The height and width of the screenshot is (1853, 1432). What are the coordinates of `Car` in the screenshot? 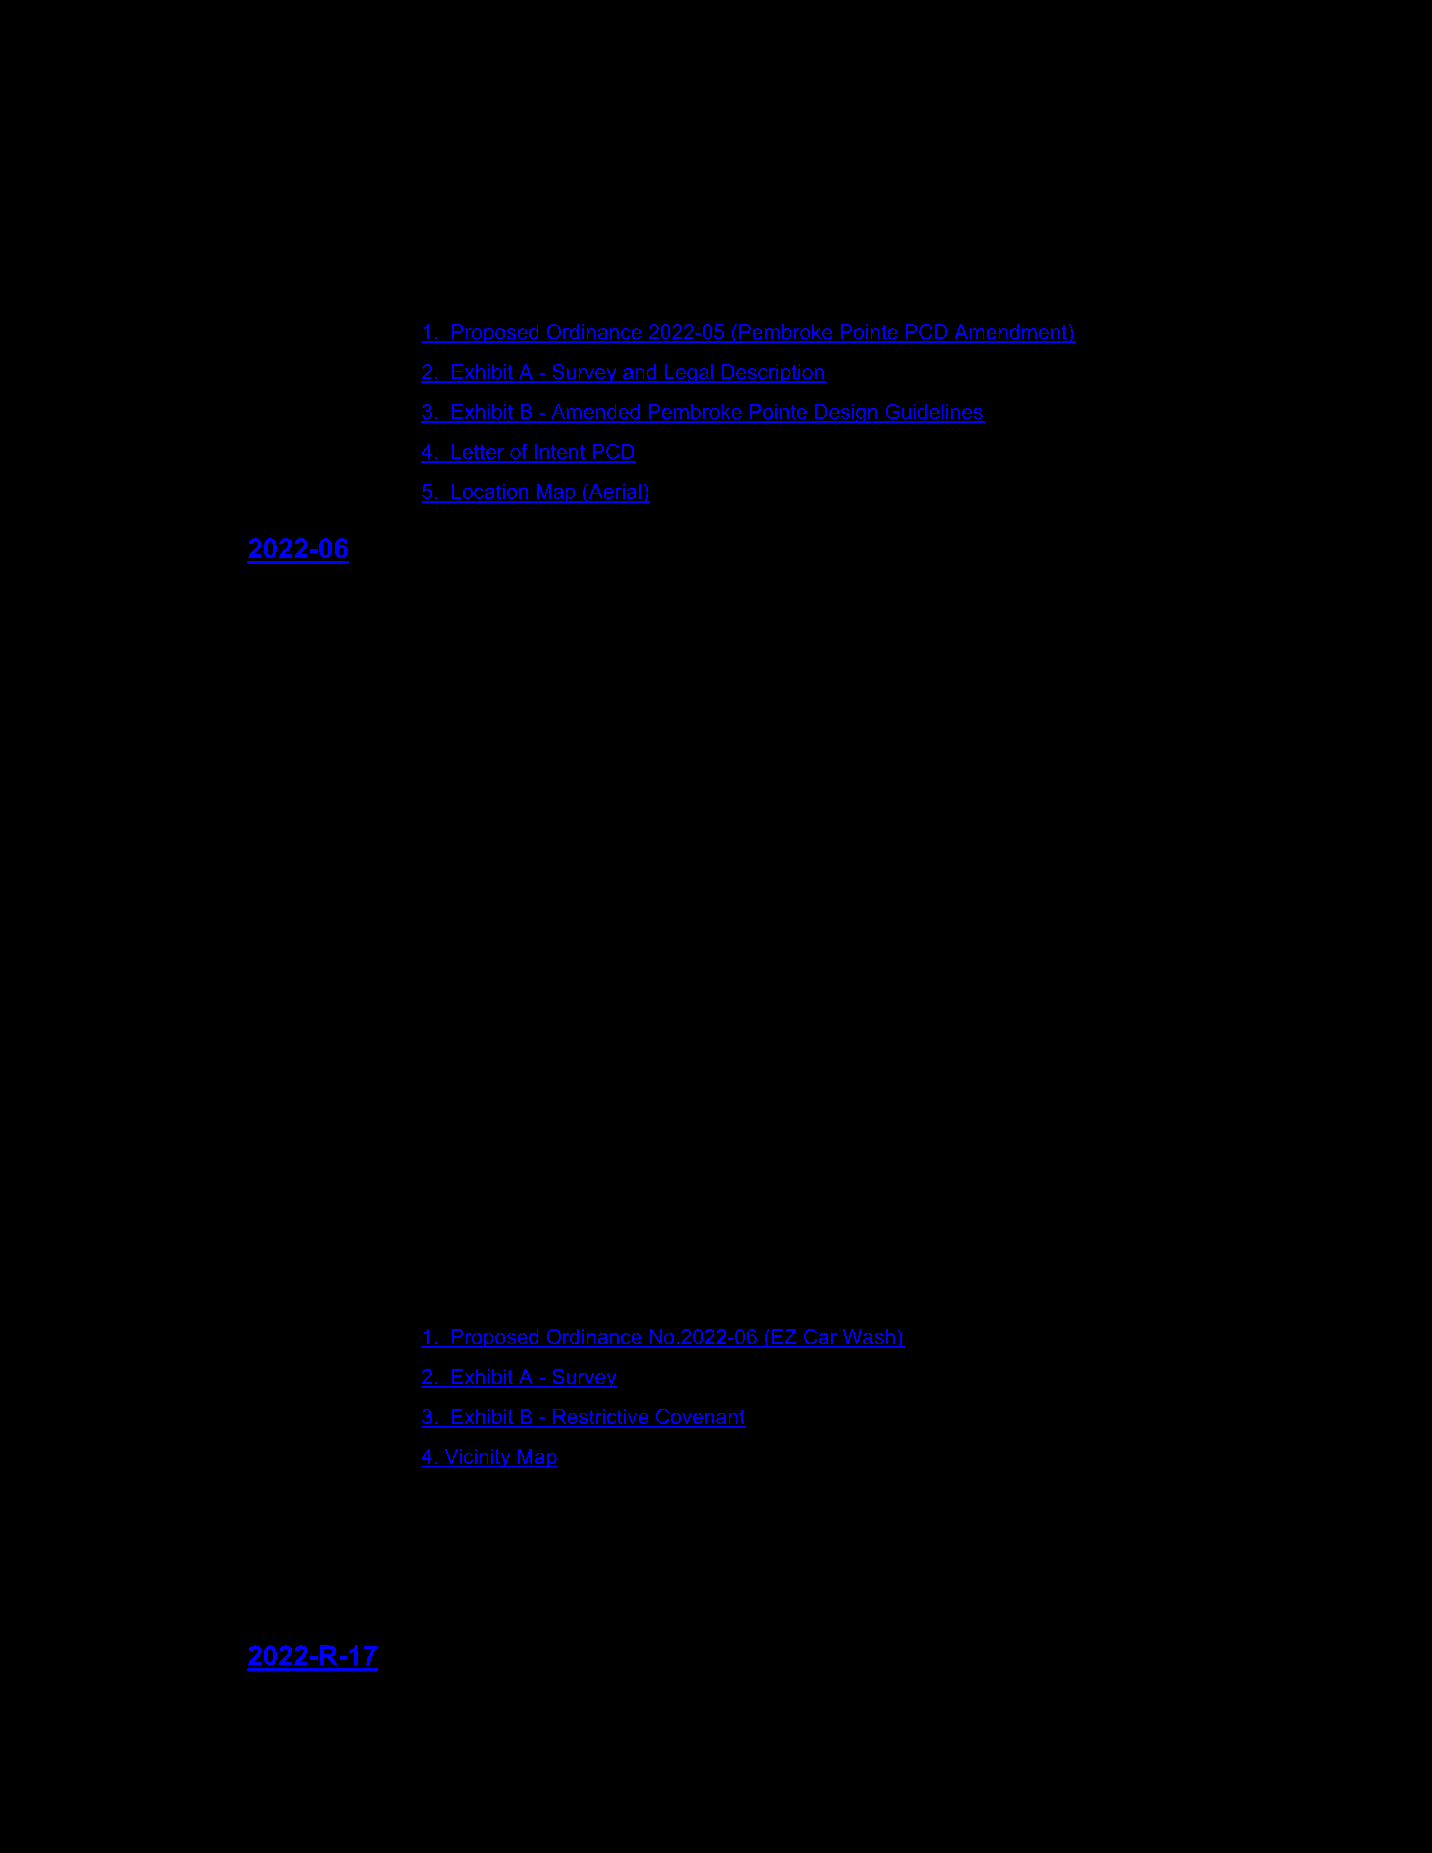 It's located at (820, 1338).
